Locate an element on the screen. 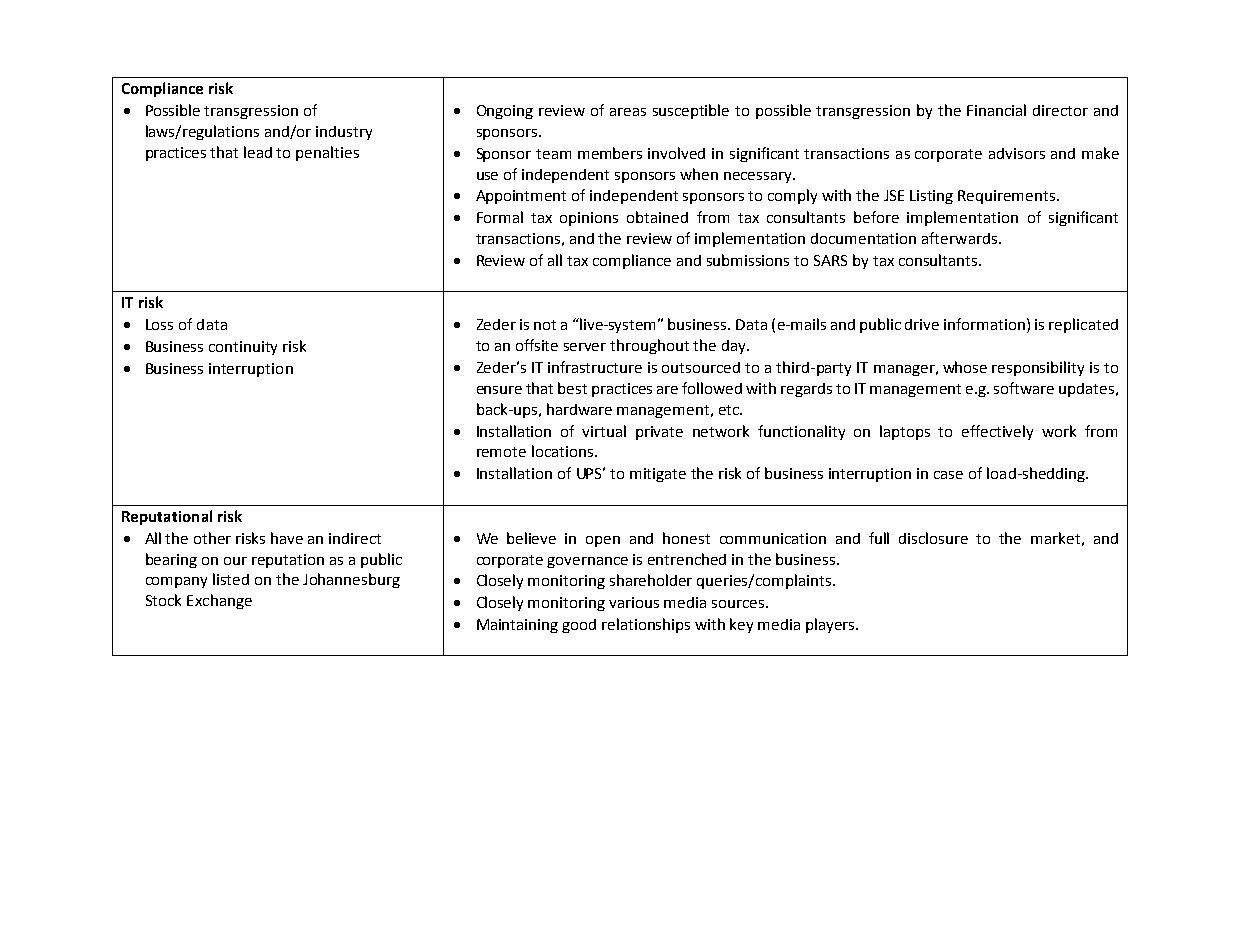 This screenshot has height=952, width=1233. industry is located at coordinates (344, 133).
